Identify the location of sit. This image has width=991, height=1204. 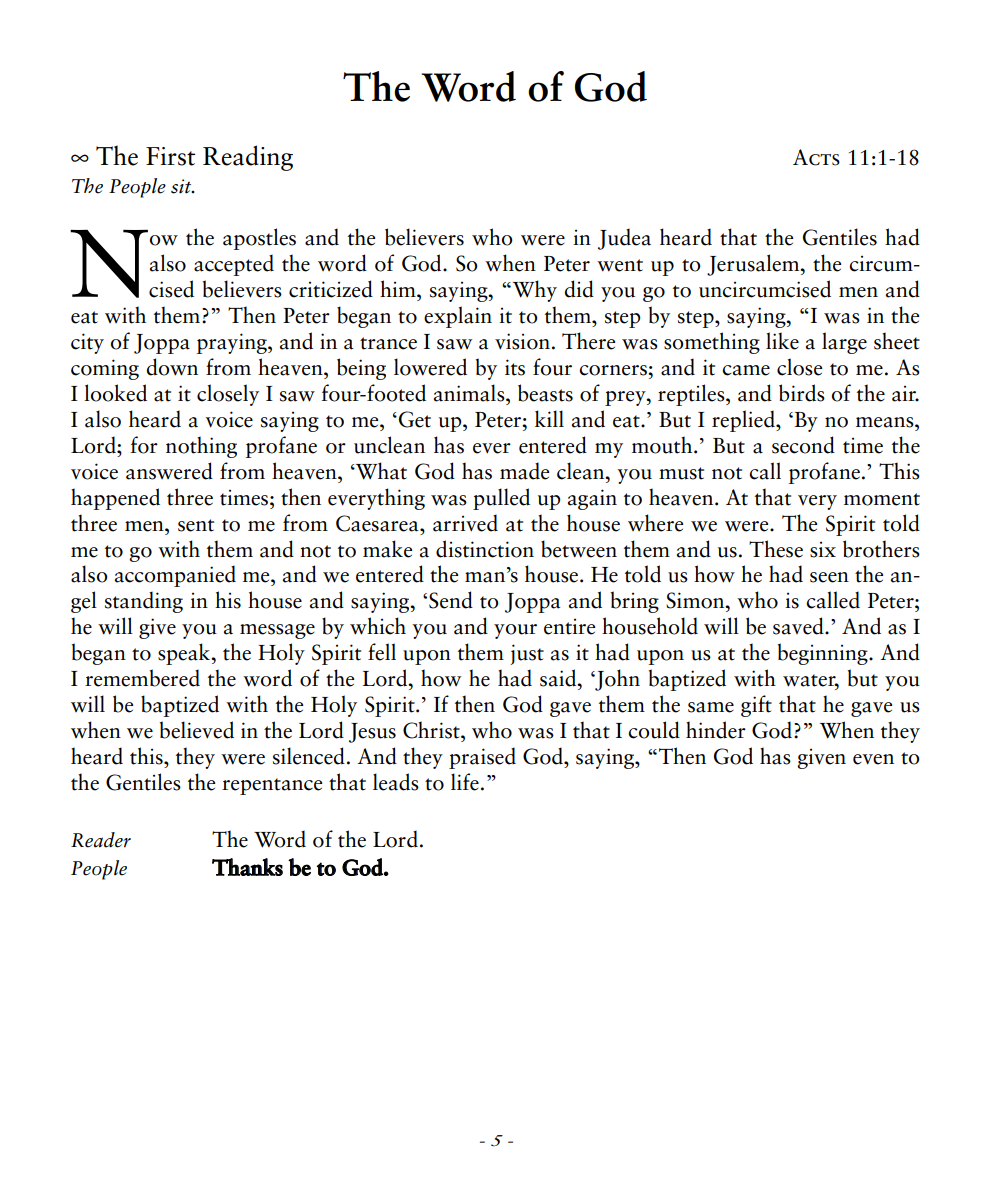
(182, 186).
